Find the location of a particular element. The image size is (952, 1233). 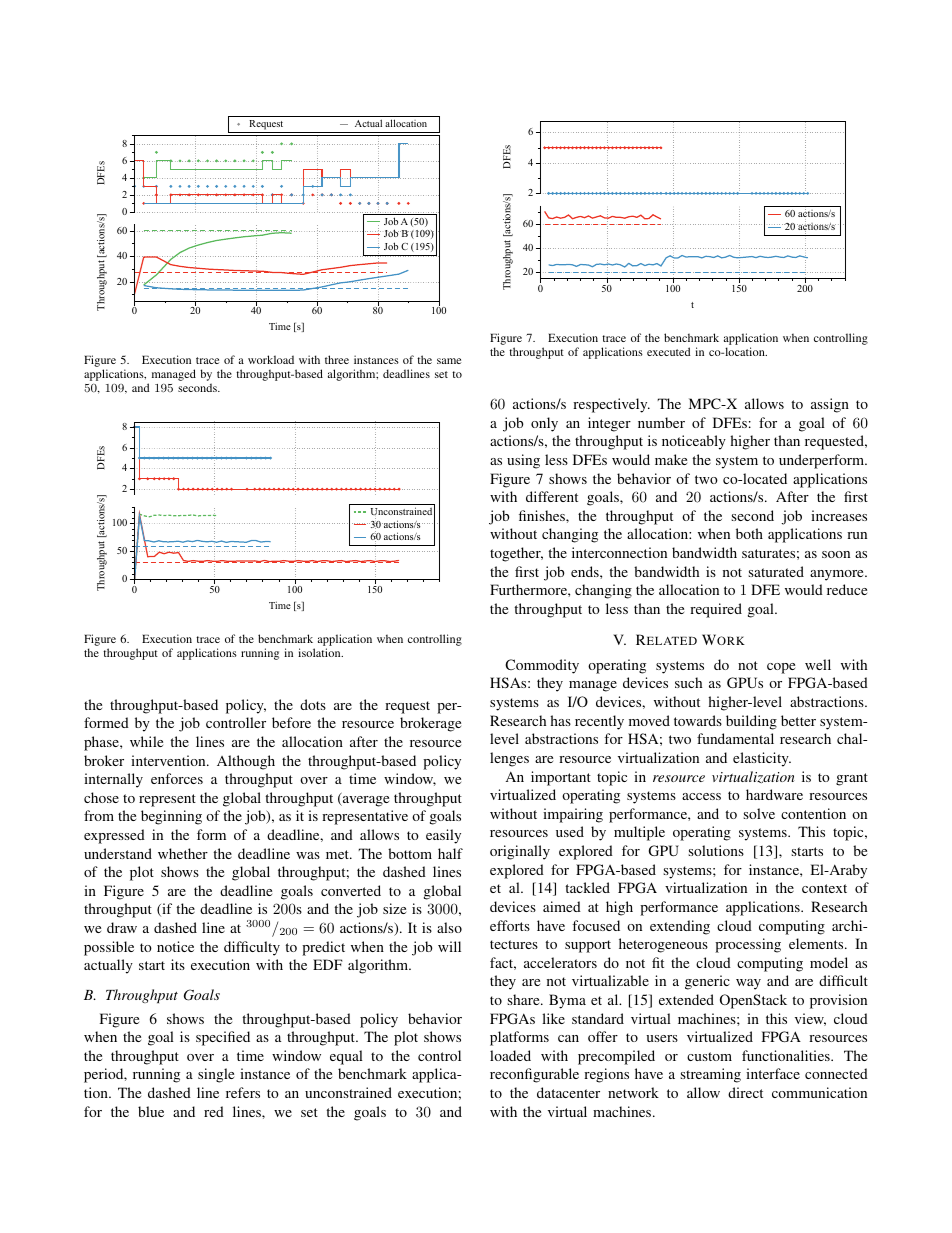

assign is located at coordinates (830, 405).
